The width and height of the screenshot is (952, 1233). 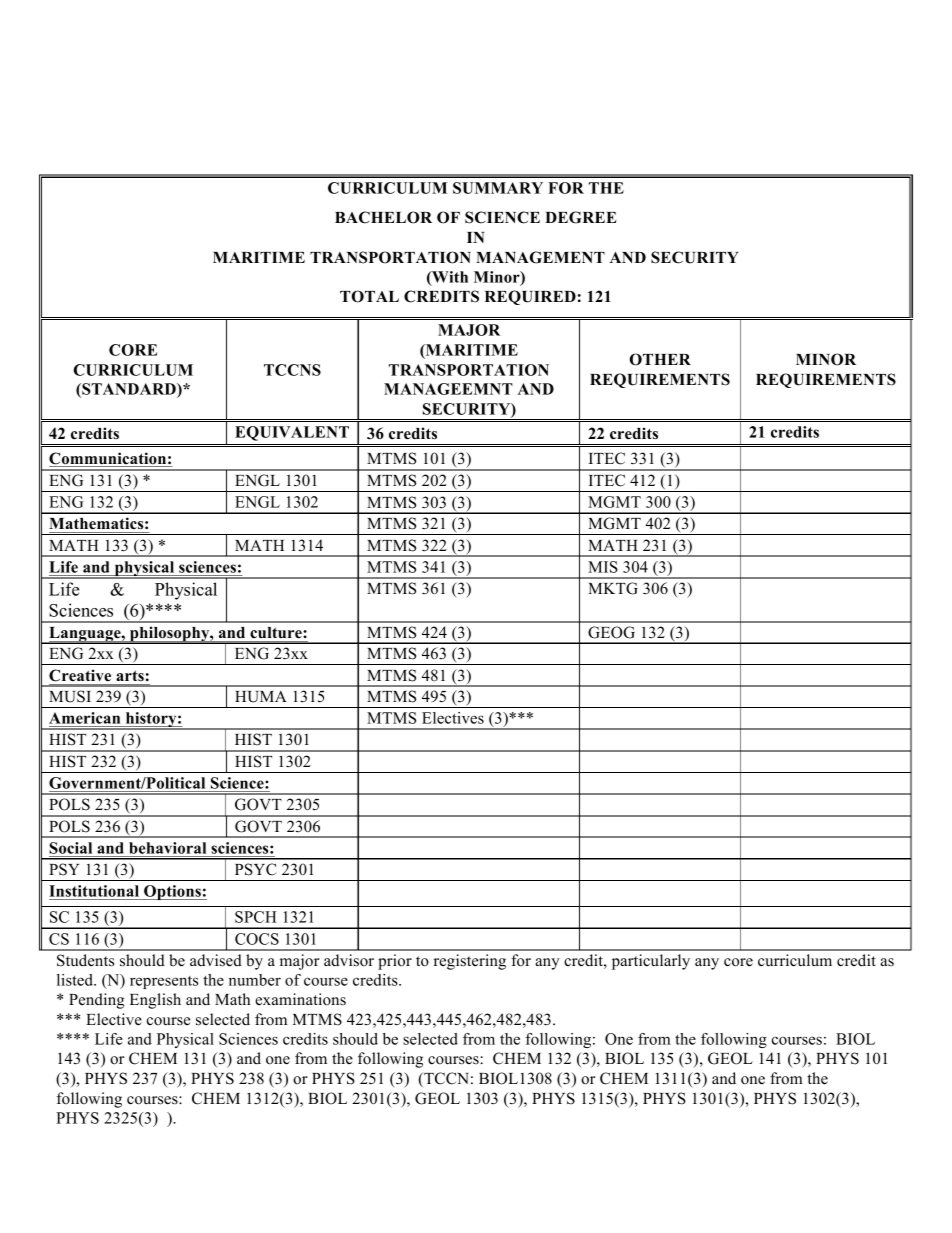 I want to click on DEGREE, so click(x=580, y=217).
